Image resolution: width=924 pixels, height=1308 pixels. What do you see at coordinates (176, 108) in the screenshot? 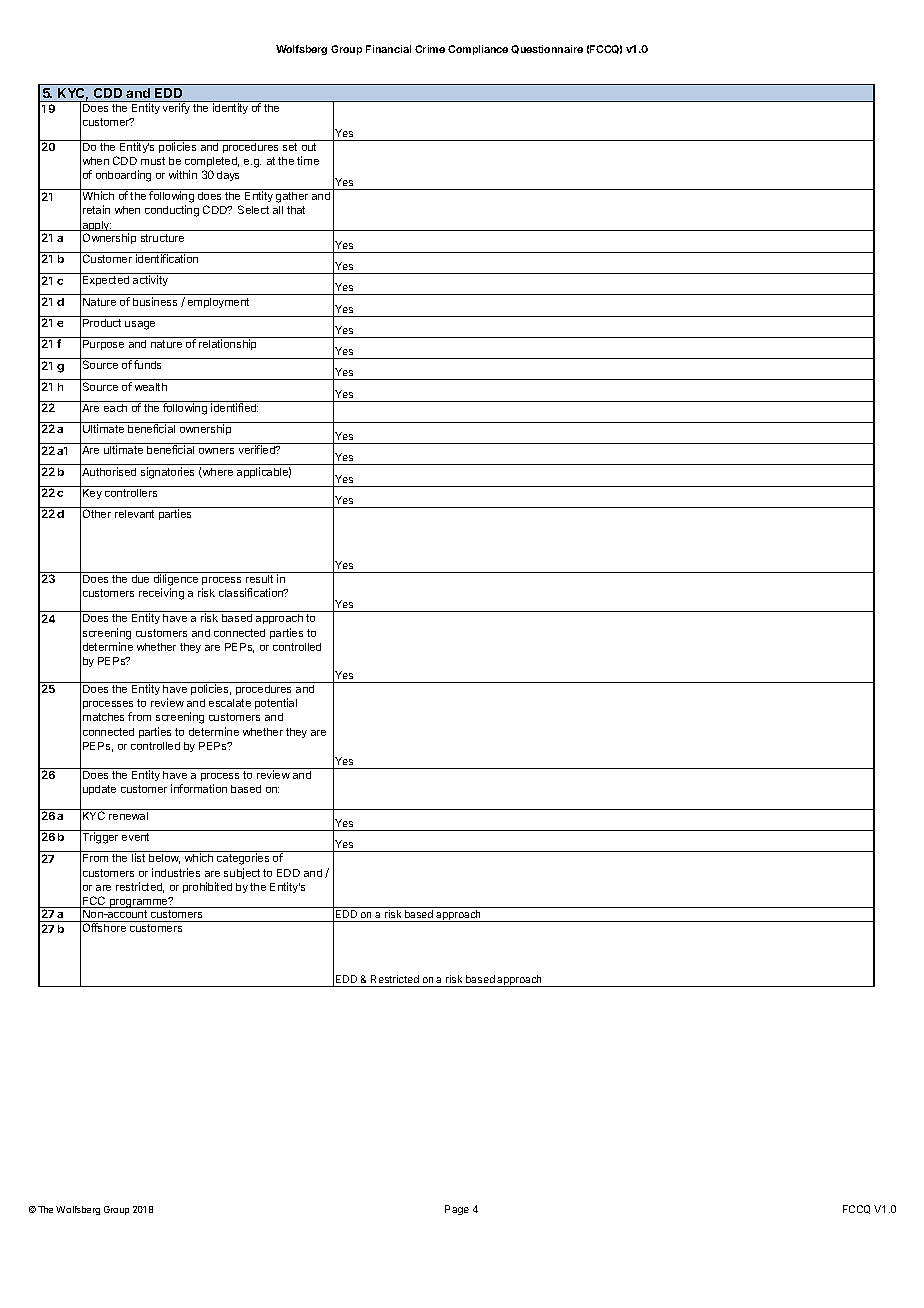
I see `verify` at bounding box center [176, 108].
